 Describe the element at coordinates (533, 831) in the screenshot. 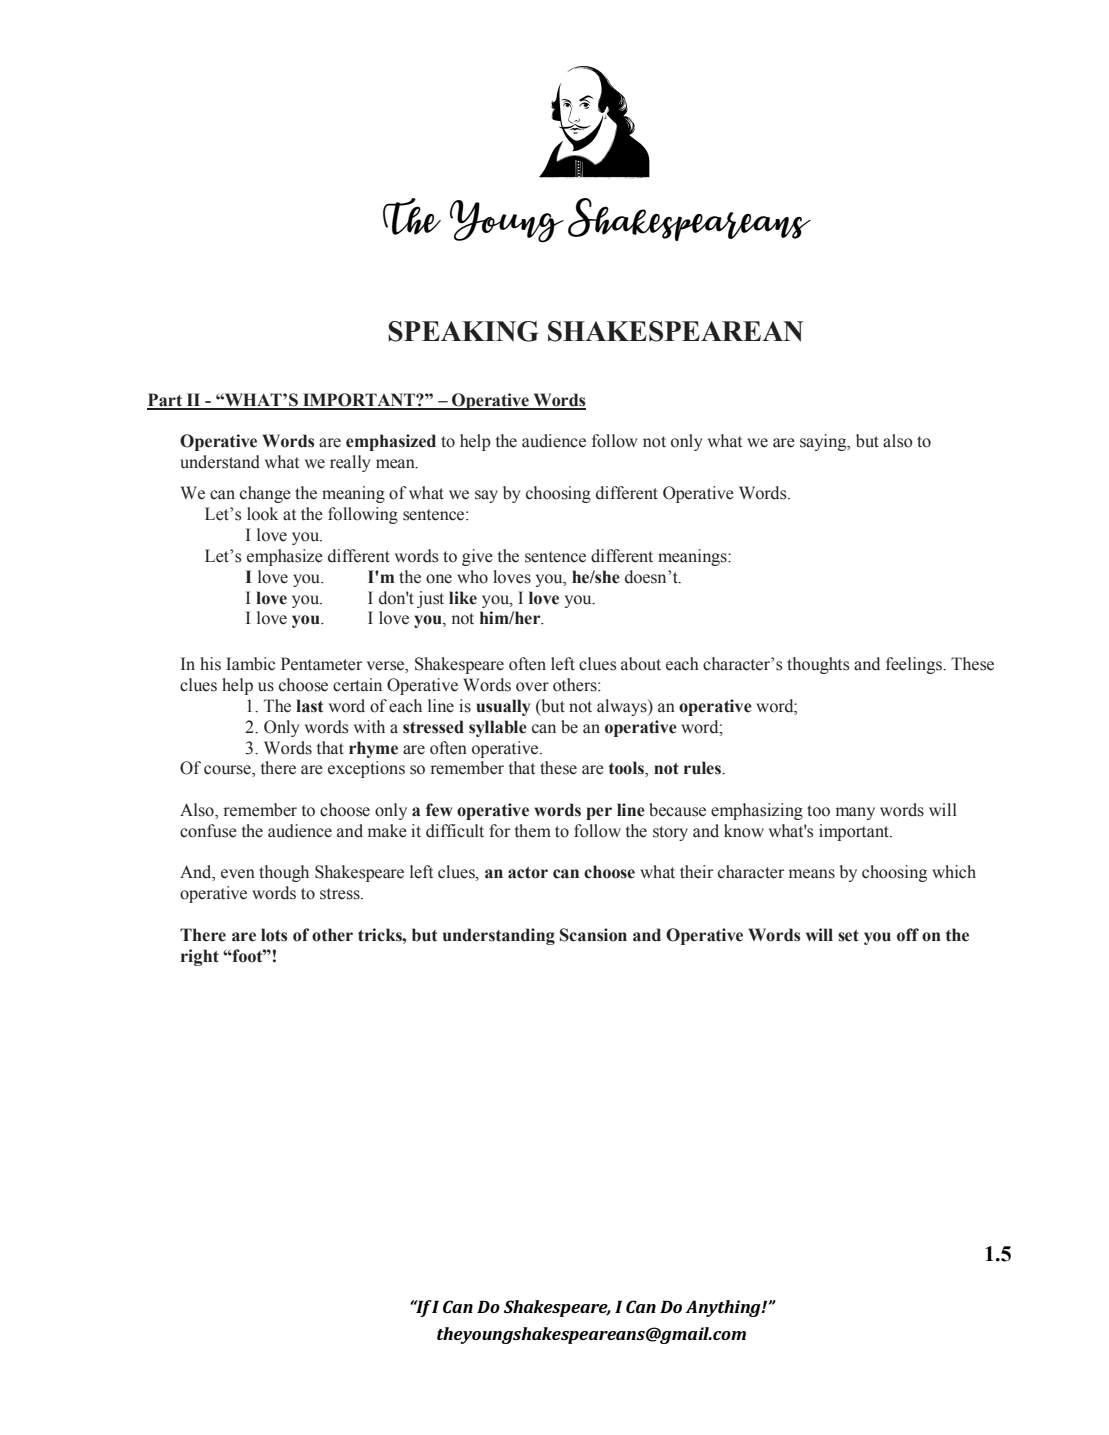

I see `them` at that location.
